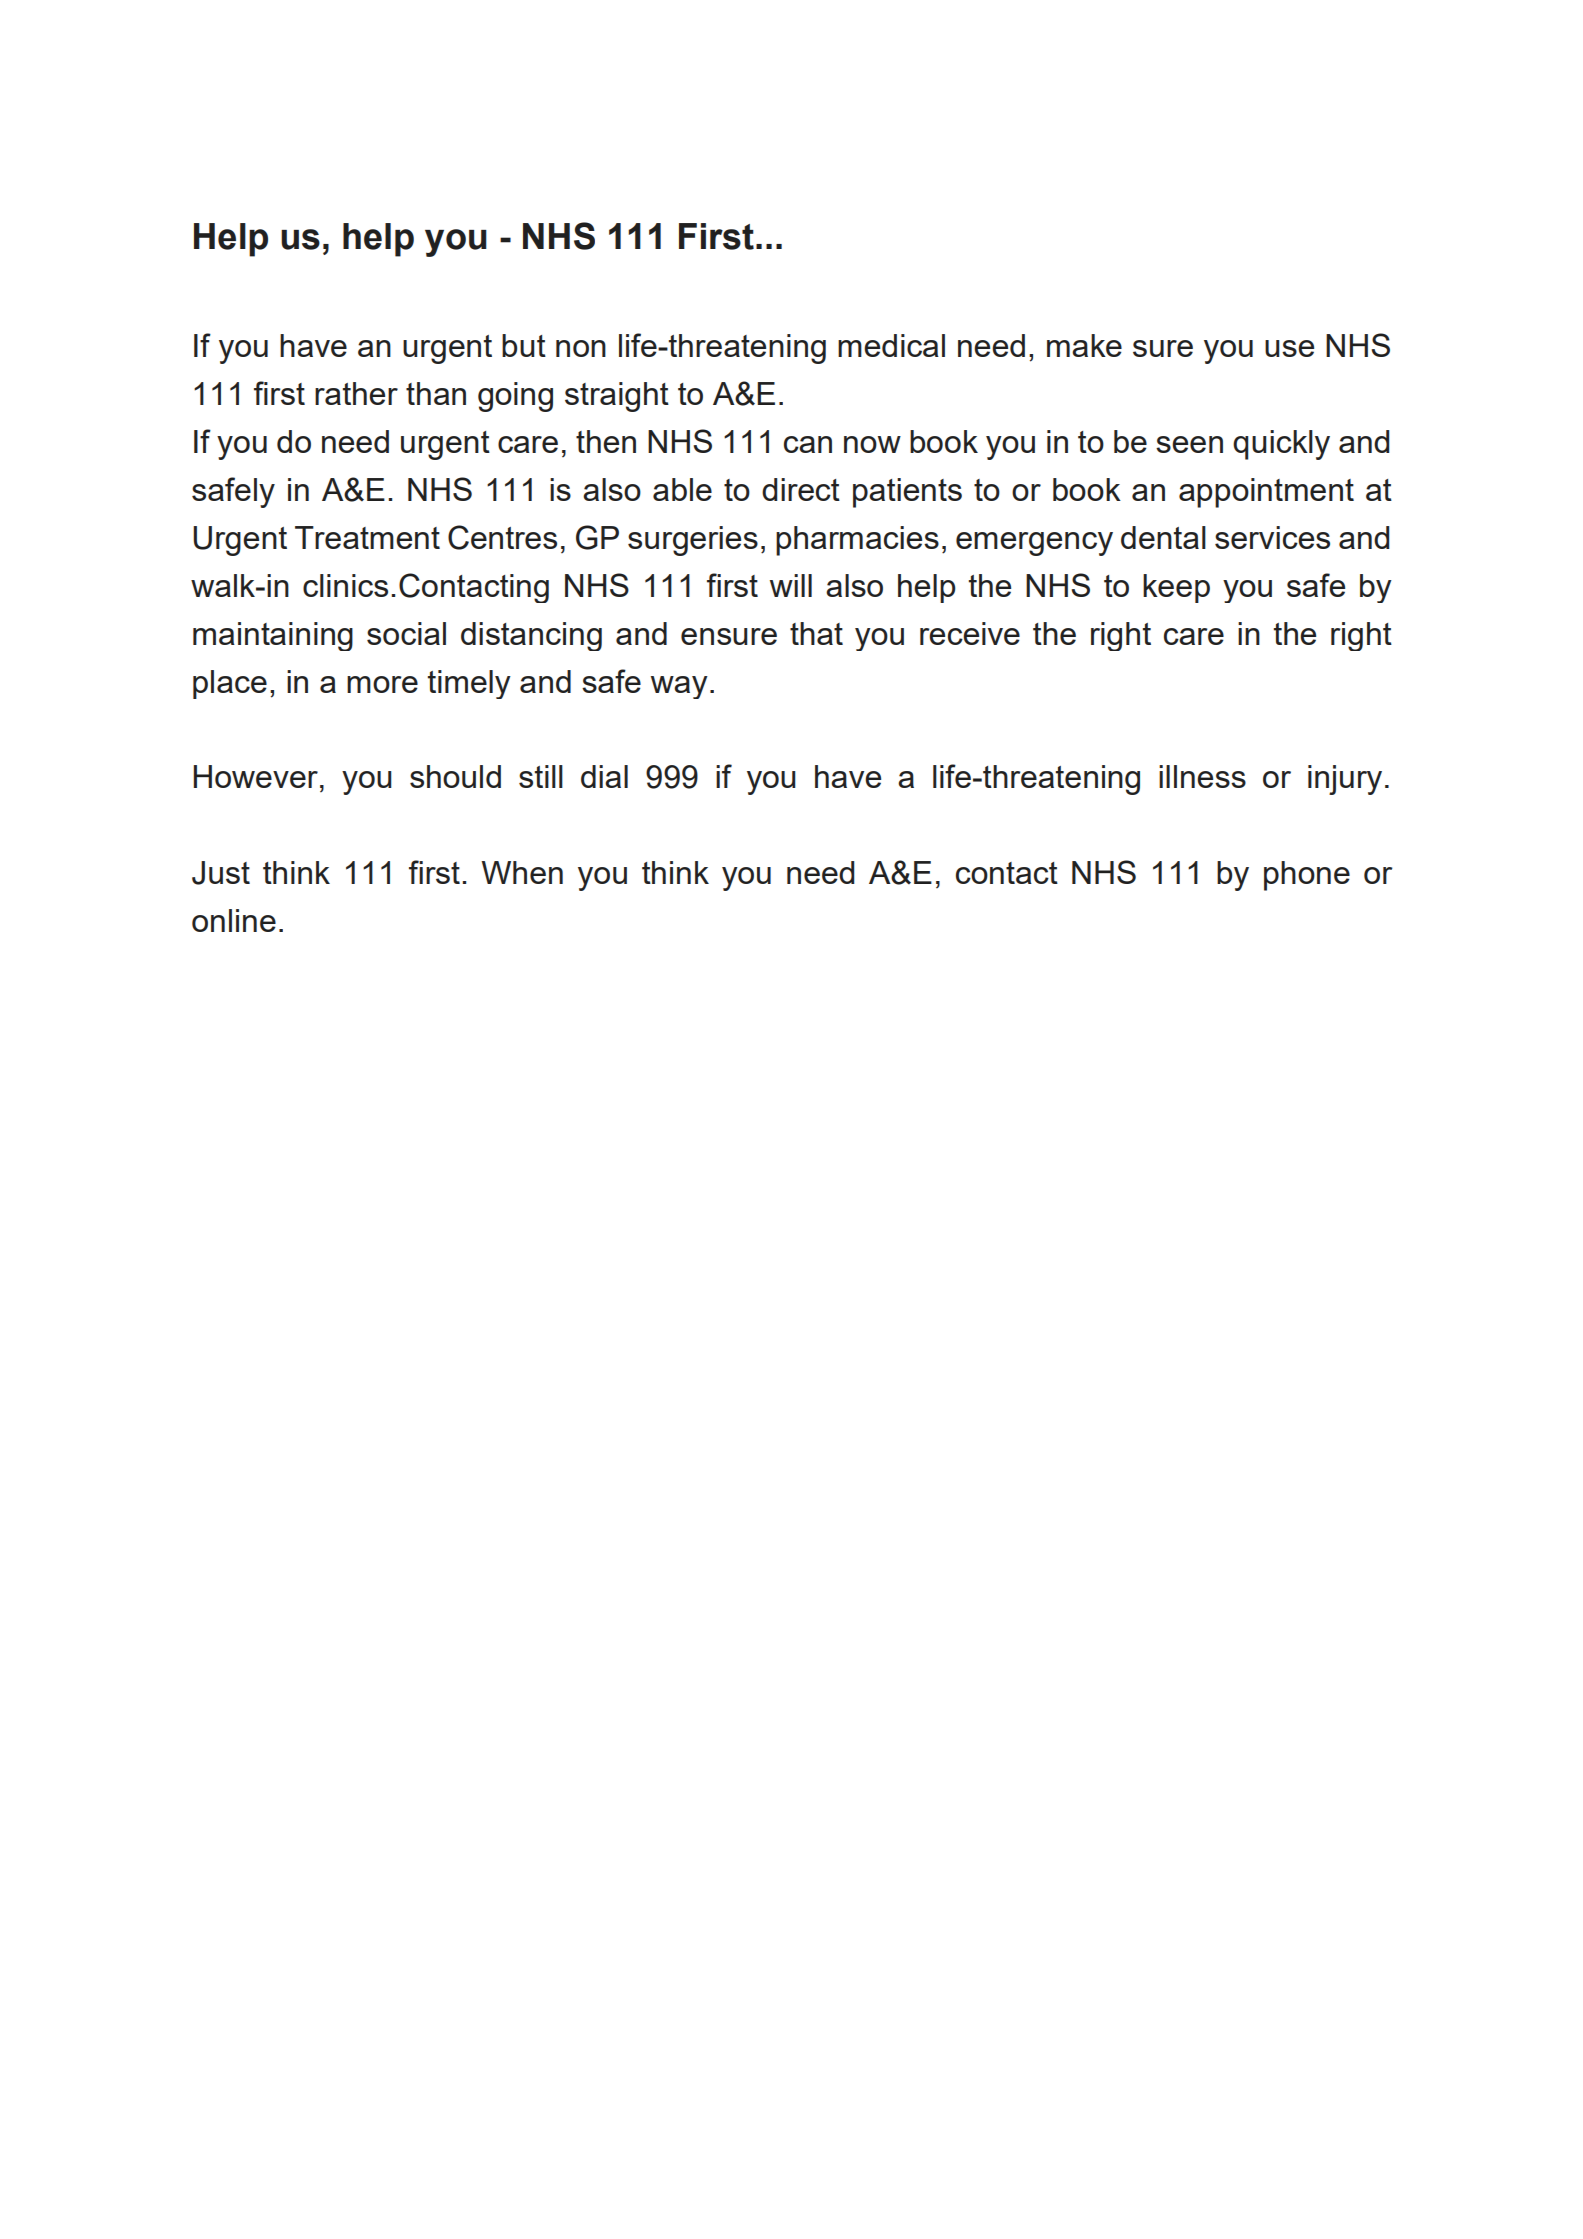  Describe the element at coordinates (406, 633) in the image. I see `social` at that location.
